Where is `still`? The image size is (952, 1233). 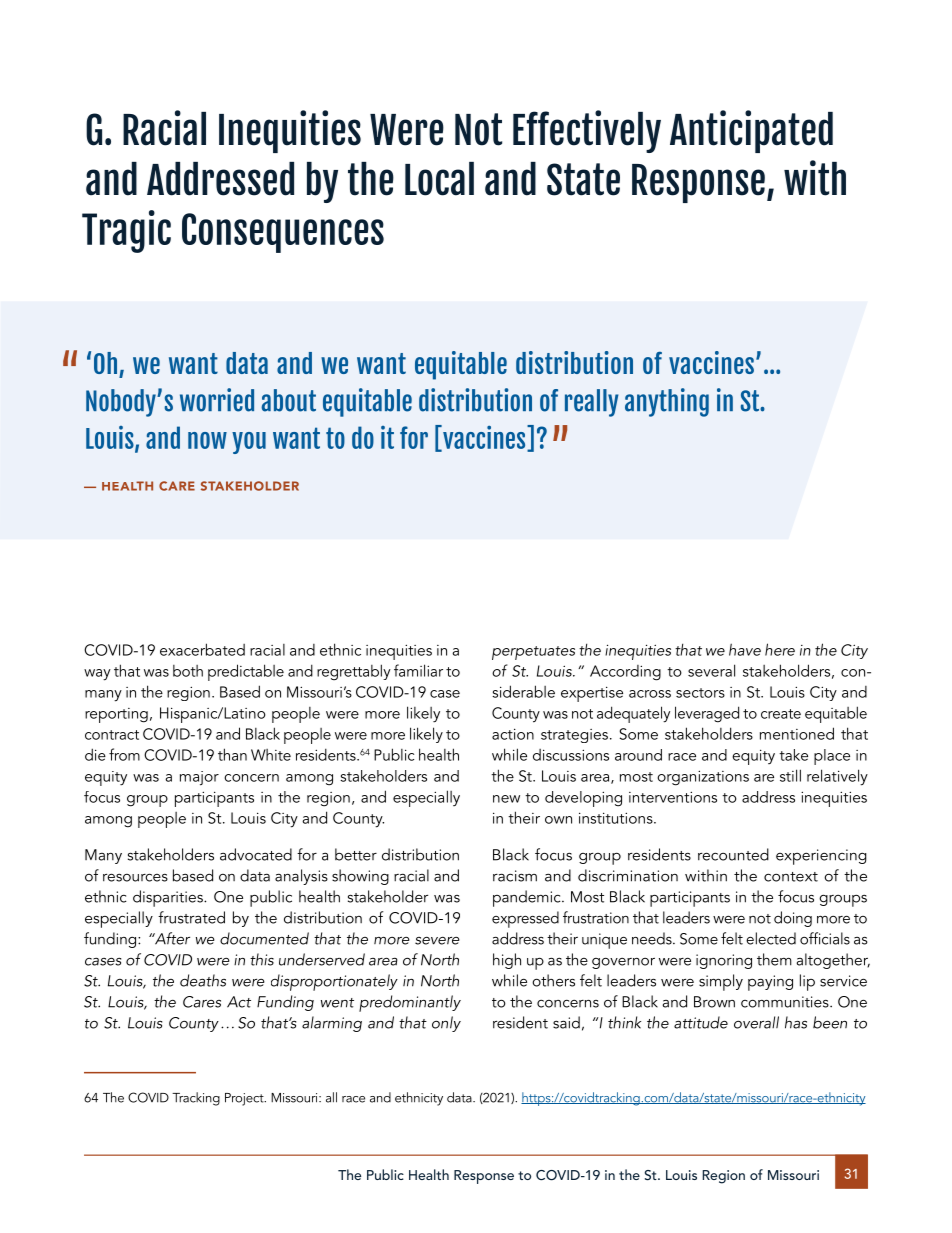
still is located at coordinates (790, 775).
